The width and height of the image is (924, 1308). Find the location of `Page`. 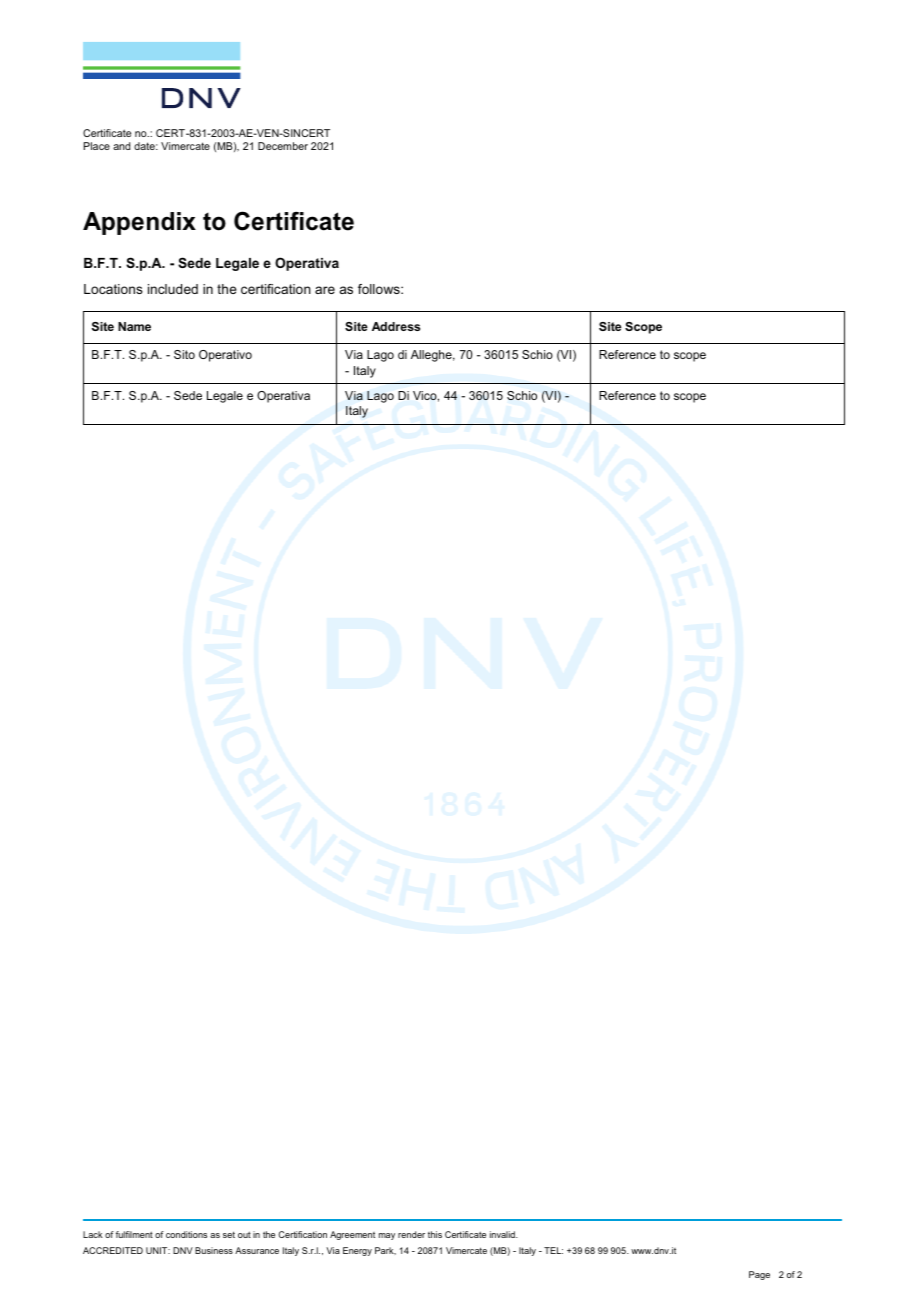

Page is located at coordinates (759, 1275).
